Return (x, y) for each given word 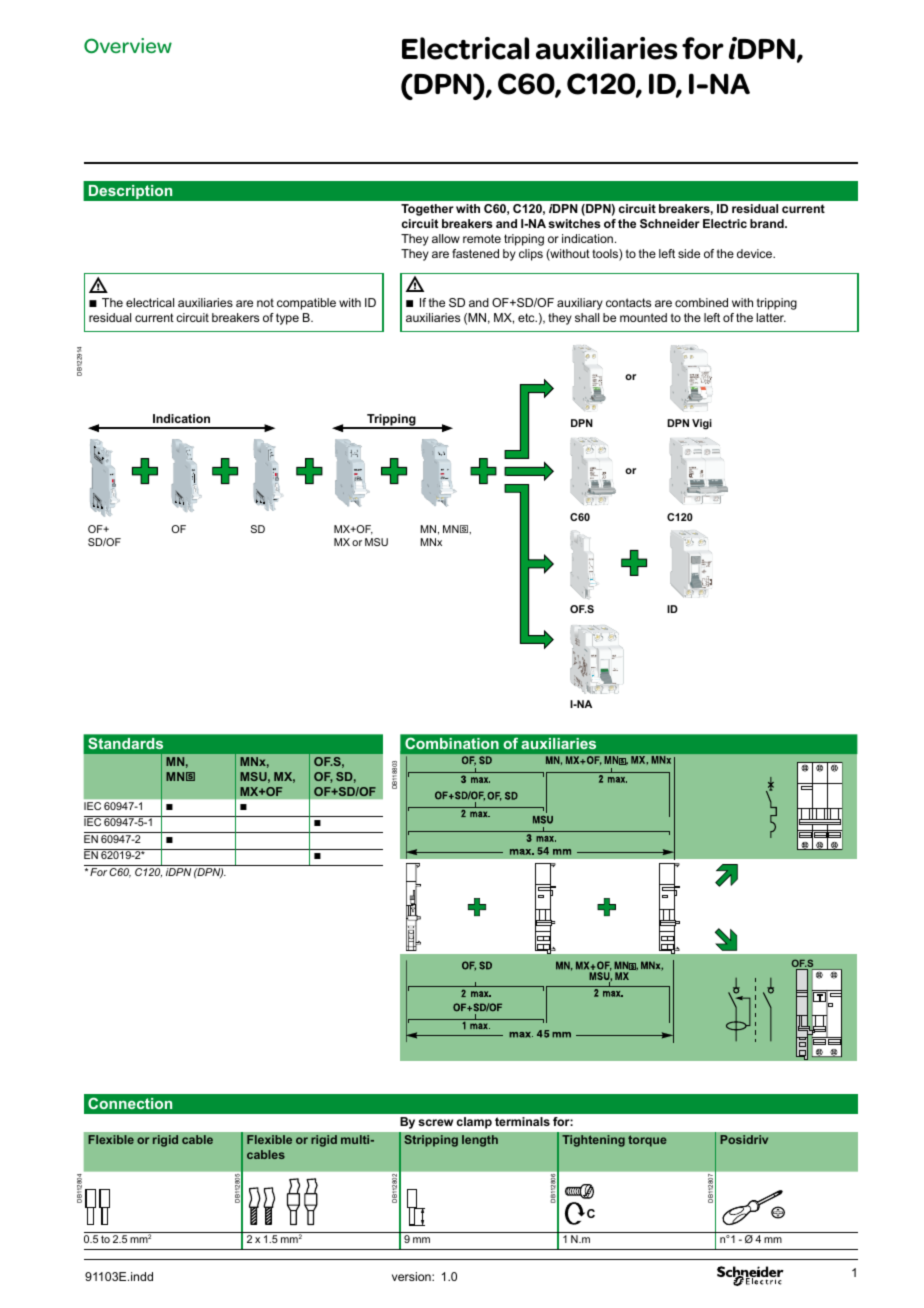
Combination (452, 743)
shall (587, 317)
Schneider (670, 223)
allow (446, 238)
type (287, 319)
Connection (130, 1103)
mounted (643, 317)
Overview (128, 46)
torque (647, 1141)
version (412, 1276)
